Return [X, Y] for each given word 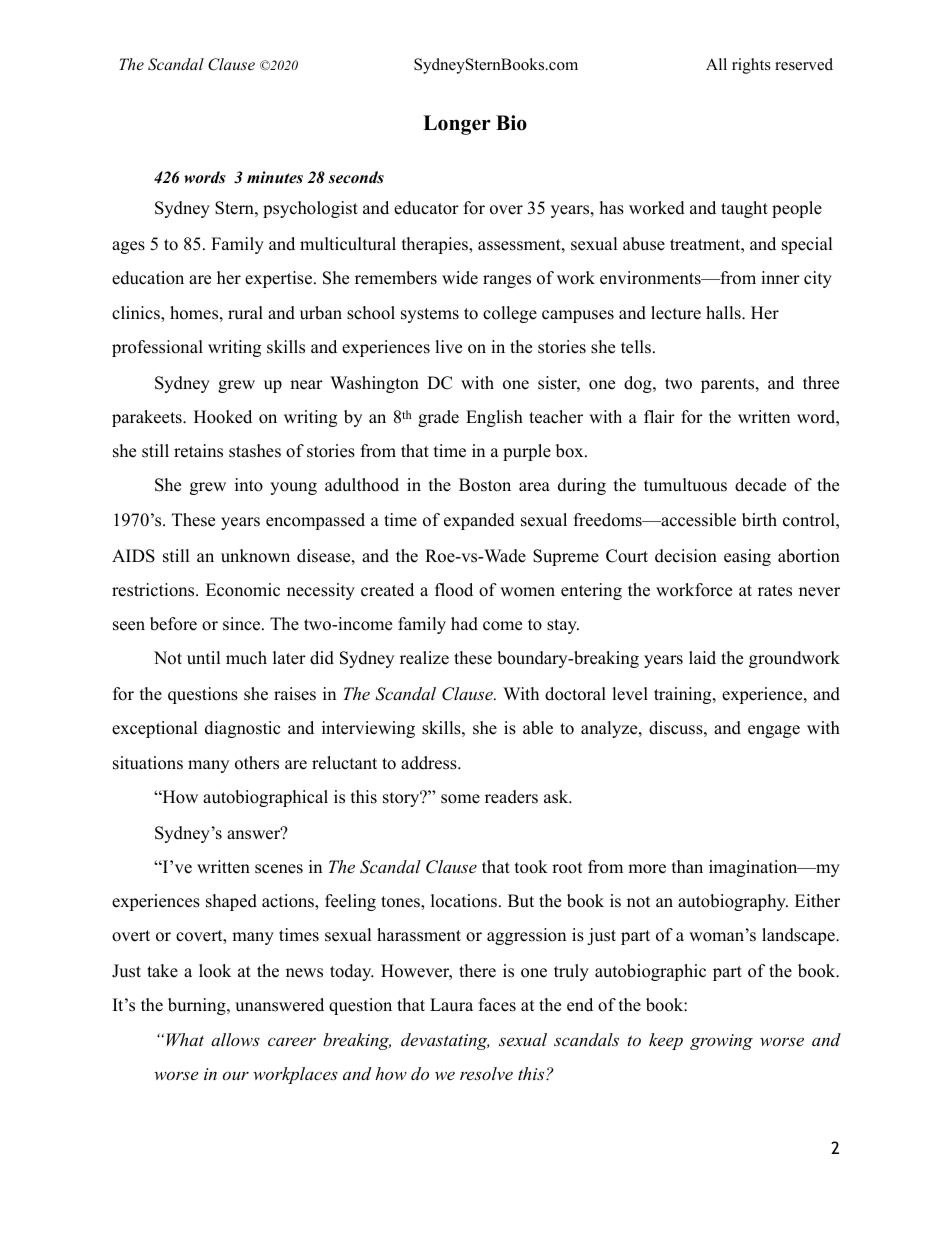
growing [721, 1042]
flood [454, 590]
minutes [275, 177]
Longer [457, 125]
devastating [445, 1041]
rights [751, 66]
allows [235, 1039]
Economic [243, 590]
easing [747, 557]
